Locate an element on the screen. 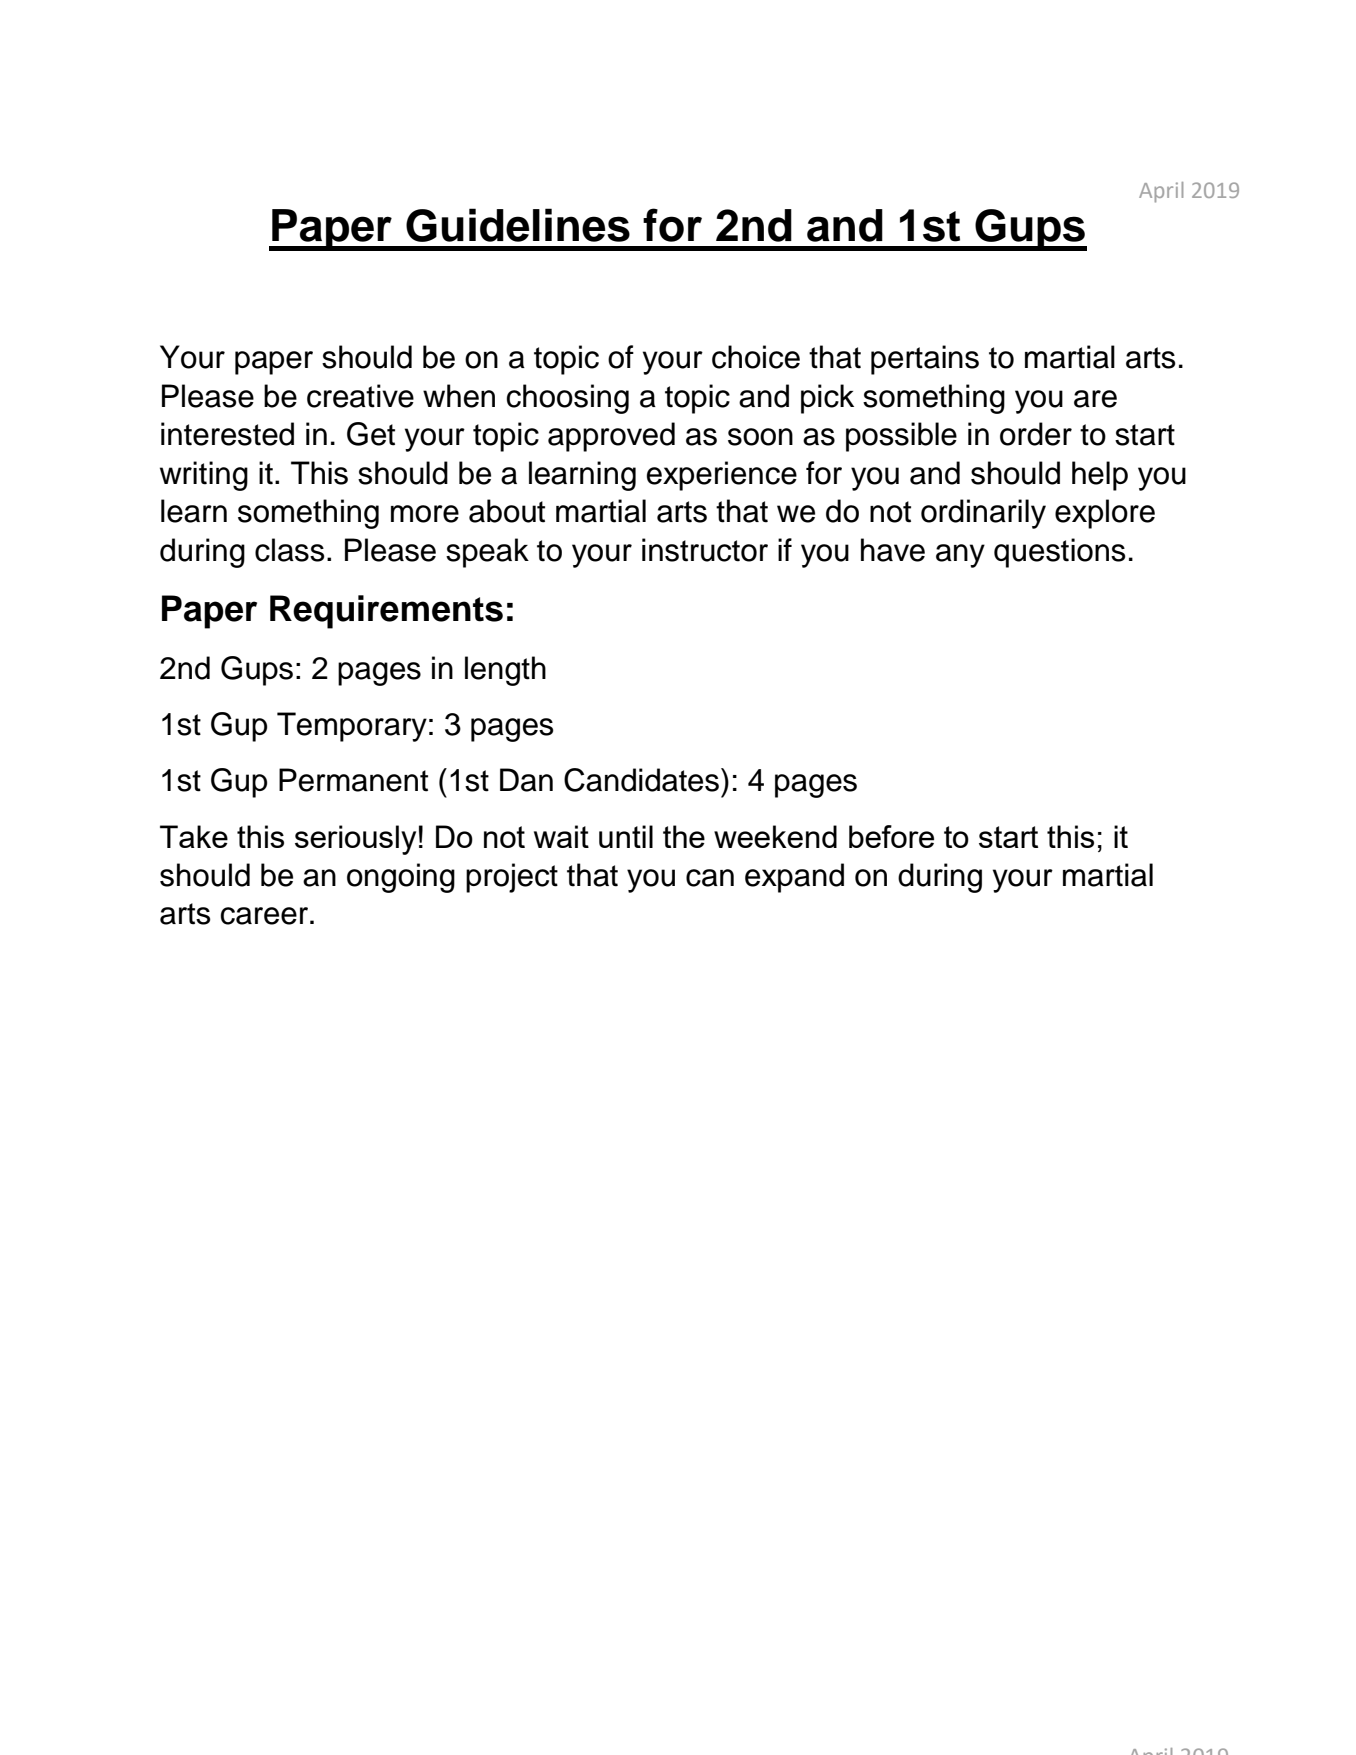  creative is located at coordinates (360, 396).
